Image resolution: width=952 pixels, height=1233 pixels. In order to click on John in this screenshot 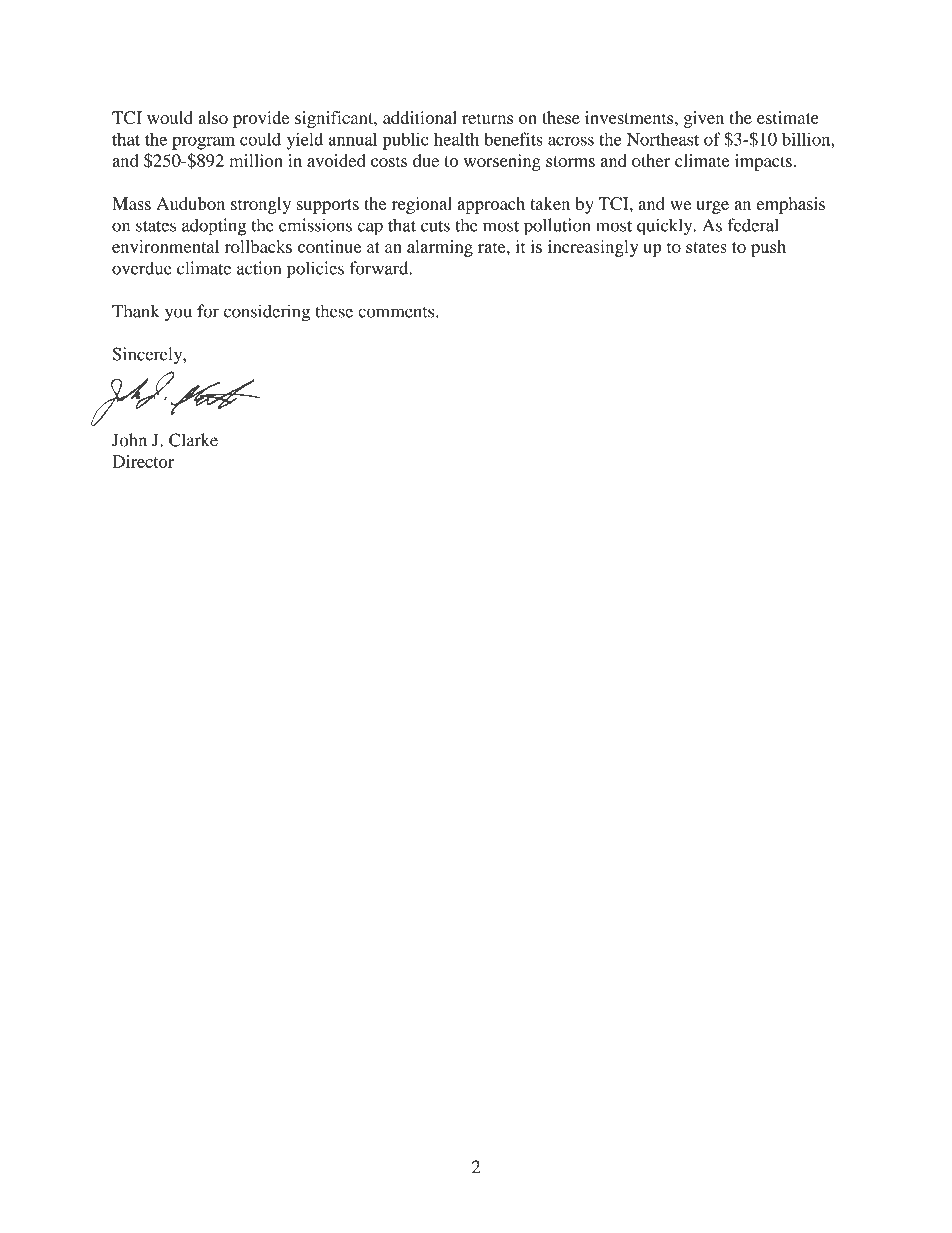, I will do `click(129, 440)`.
